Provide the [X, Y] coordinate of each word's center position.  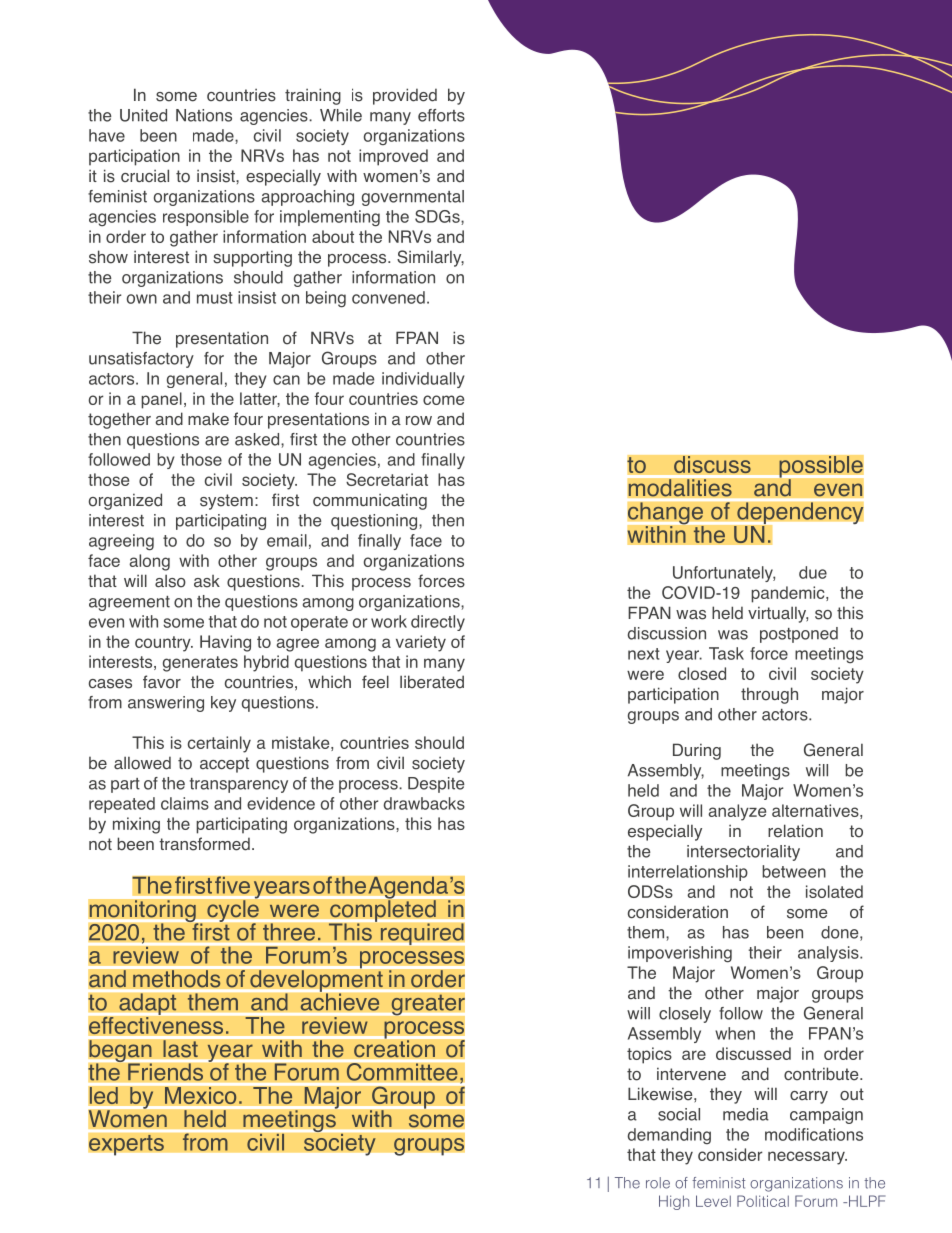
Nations [204, 115]
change [666, 514]
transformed [204, 844]
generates [200, 664]
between [794, 871]
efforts [441, 115]
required [422, 934]
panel [161, 400]
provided [405, 96]
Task [726, 653]
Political [763, 1201]
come [443, 400]
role [658, 1183]
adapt [147, 1005]
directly [438, 623]
